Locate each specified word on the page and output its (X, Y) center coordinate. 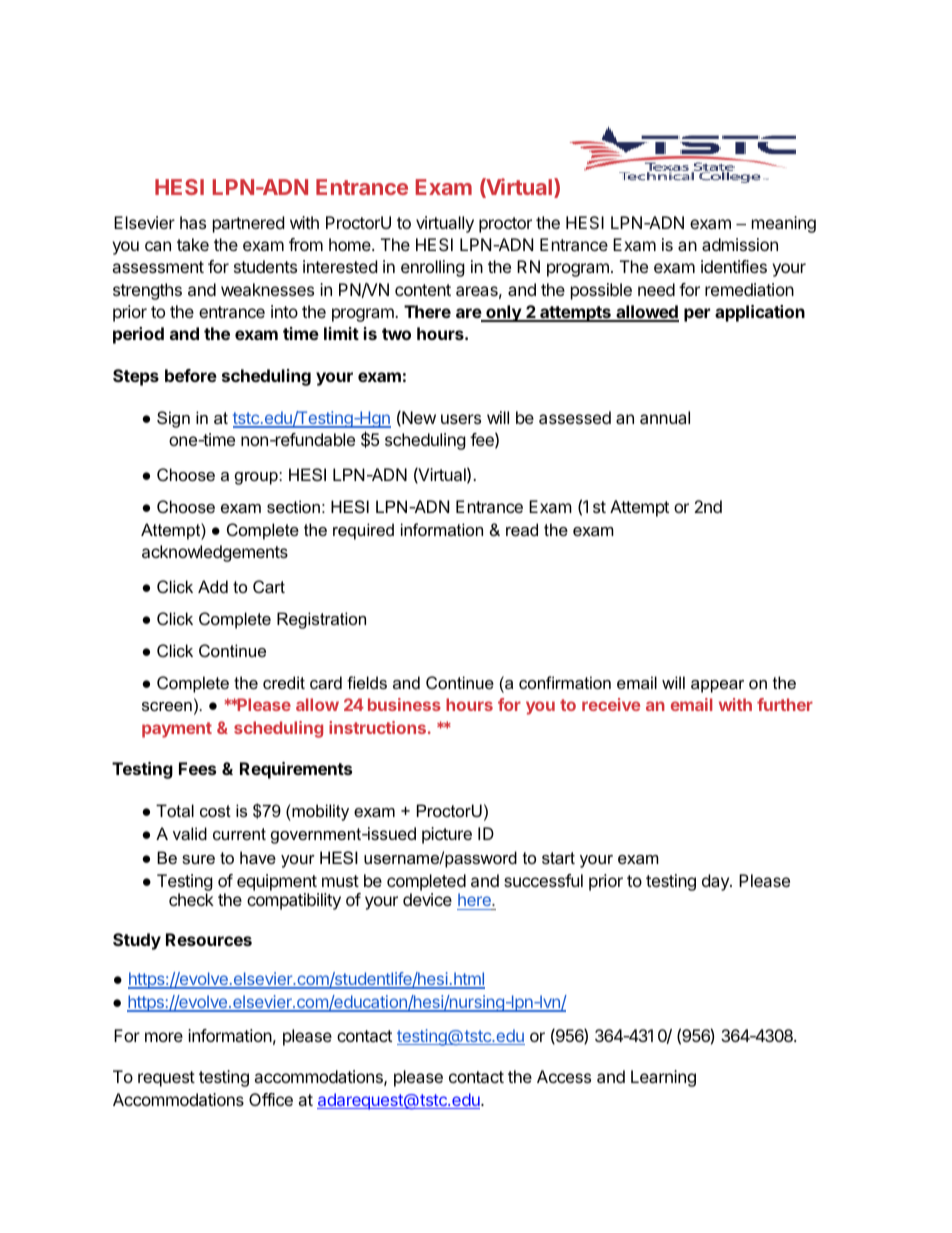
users (461, 419)
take (193, 244)
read (522, 529)
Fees (197, 768)
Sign (173, 419)
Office (271, 1099)
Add (213, 586)
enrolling (433, 268)
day (716, 882)
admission (740, 244)
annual (665, 417)
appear (717, 686)
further (785, 704)
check (191, 899)
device (427, 899)
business (404, 704)
